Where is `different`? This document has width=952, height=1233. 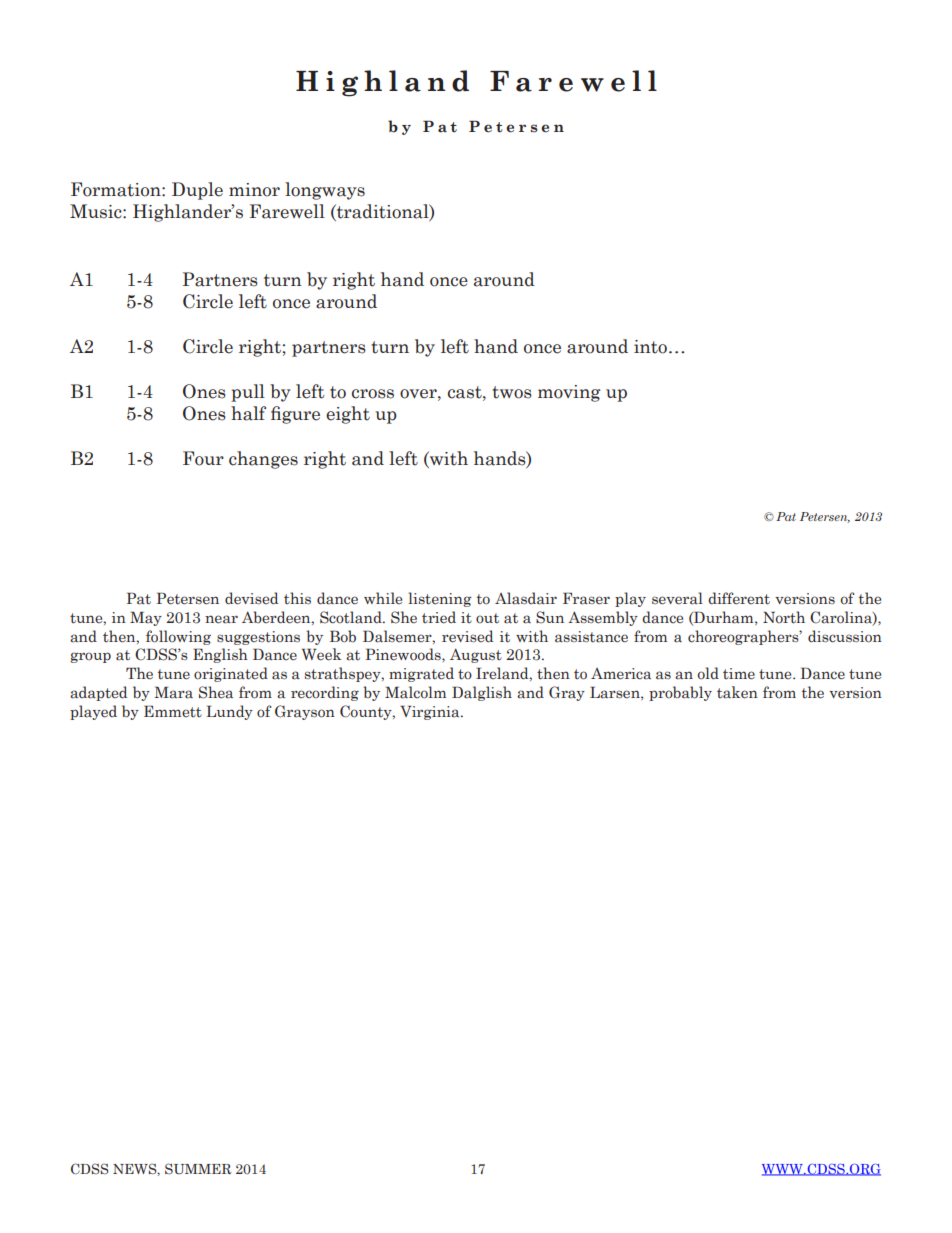
different is located at coordinates (739, 598).
